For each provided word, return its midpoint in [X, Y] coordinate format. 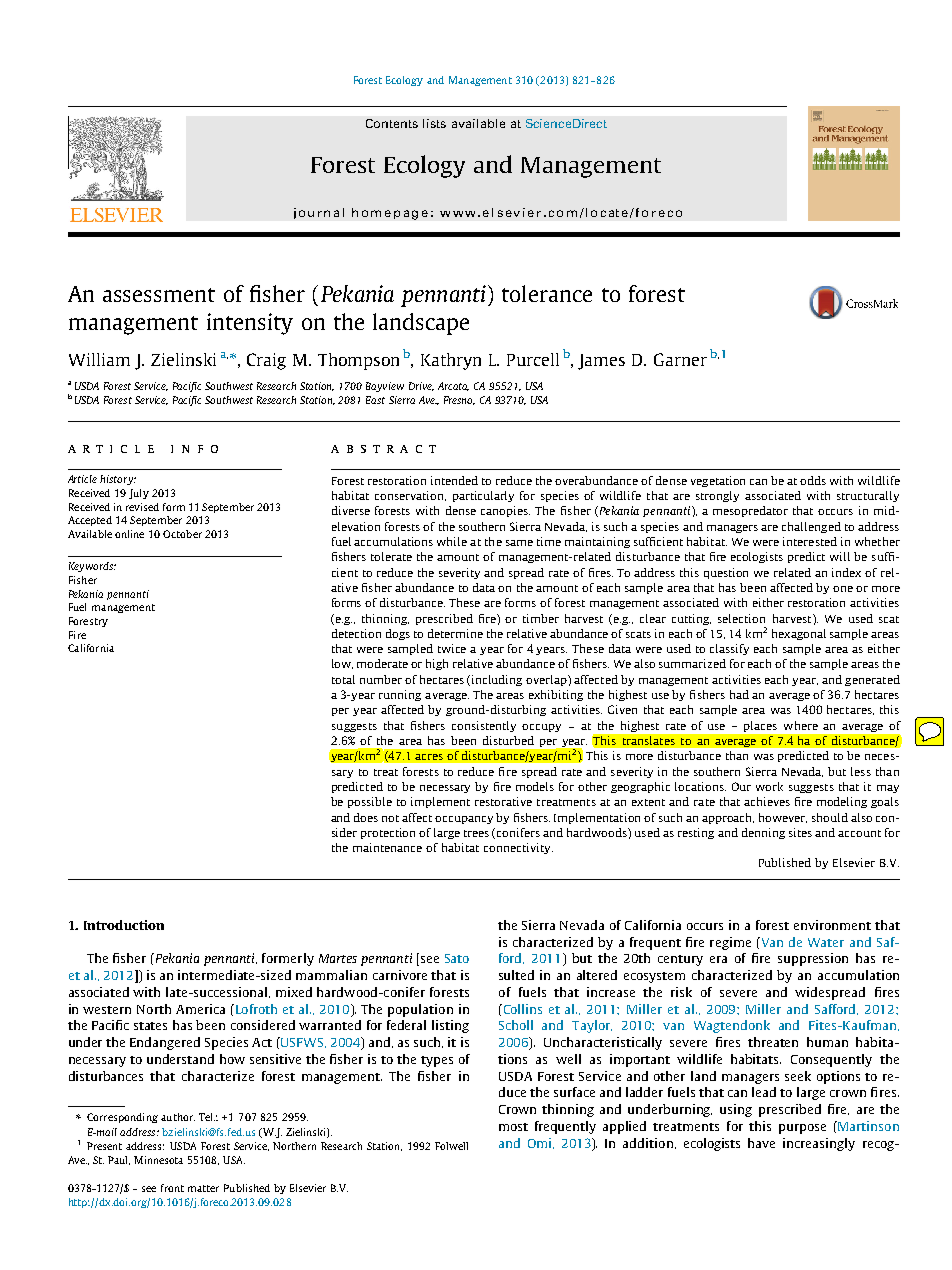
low [342, 664]
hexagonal [799, 634]
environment [832, 925]
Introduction [124, 925]
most [513, 1127]
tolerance [547, 293]
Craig [266, 361]
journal [319, 213]
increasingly [819, 1144]
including [497, 680]
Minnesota [158, 1160]
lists [434, 123]
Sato [457, 958]
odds [813, 480]
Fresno [459, 400]
